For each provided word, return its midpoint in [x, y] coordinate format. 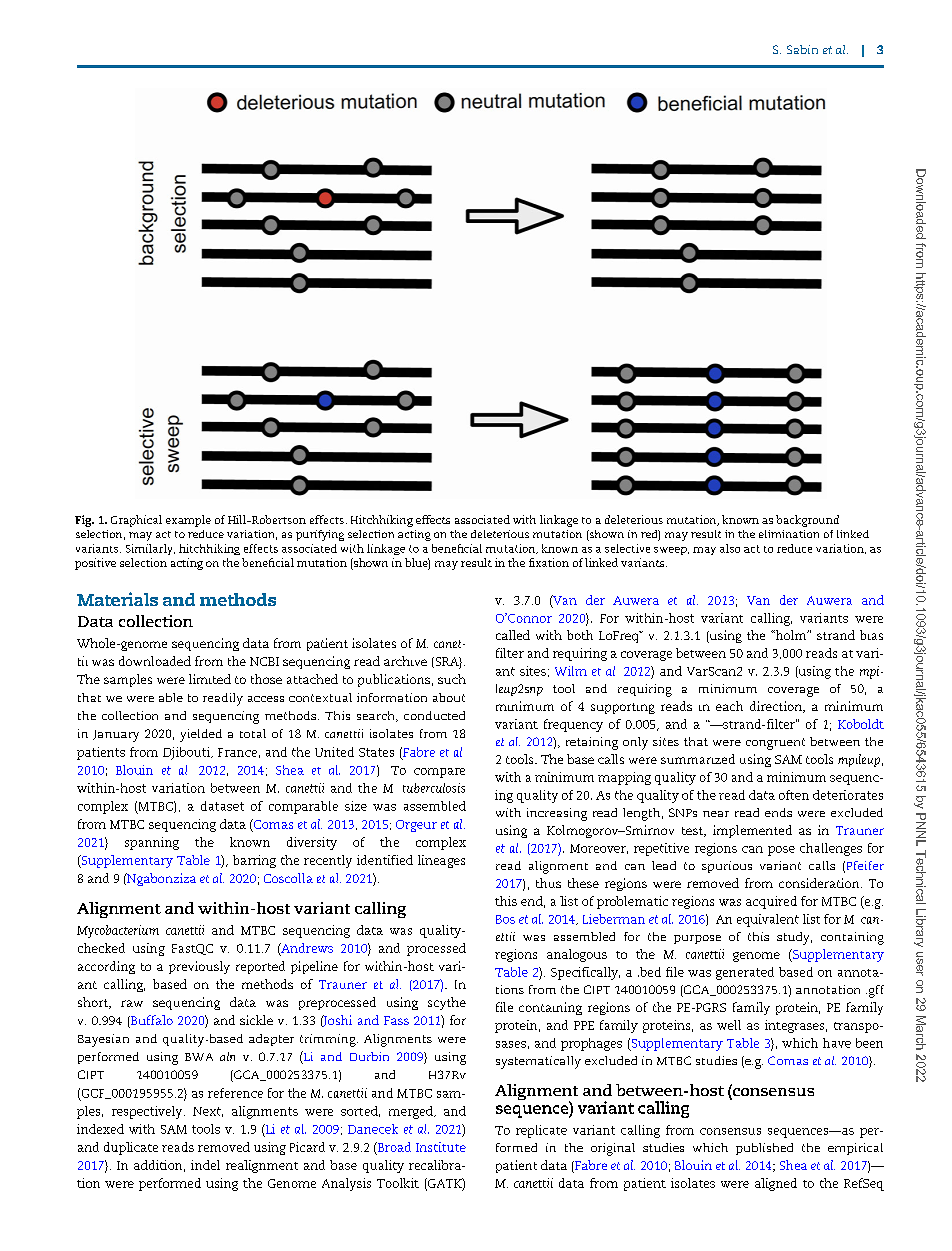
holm [791, 635]
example [188, 521]
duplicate [131, 1148]
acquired [771, 902]
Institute [441, 1147]
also [730, 548]
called [513, 635]
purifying [320, 535]
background [807, 521]
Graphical [136, 521]
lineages [441, 861]
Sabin [802, 49]
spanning [152, 843]
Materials [117, 599]
